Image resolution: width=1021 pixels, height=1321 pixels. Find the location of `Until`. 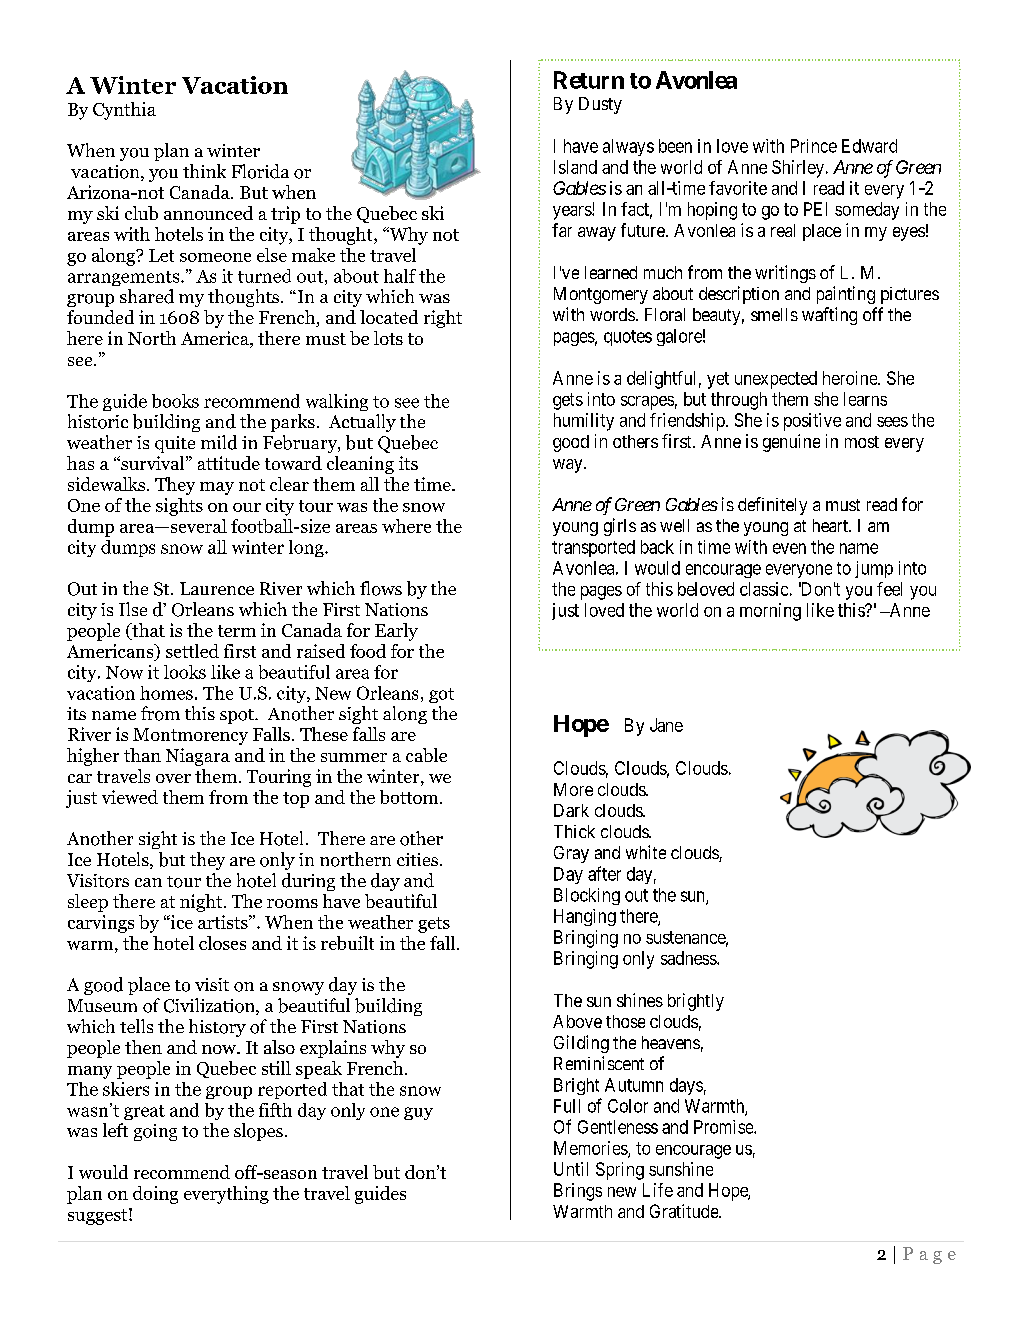

Until is located at coordinates (571, 1169).
